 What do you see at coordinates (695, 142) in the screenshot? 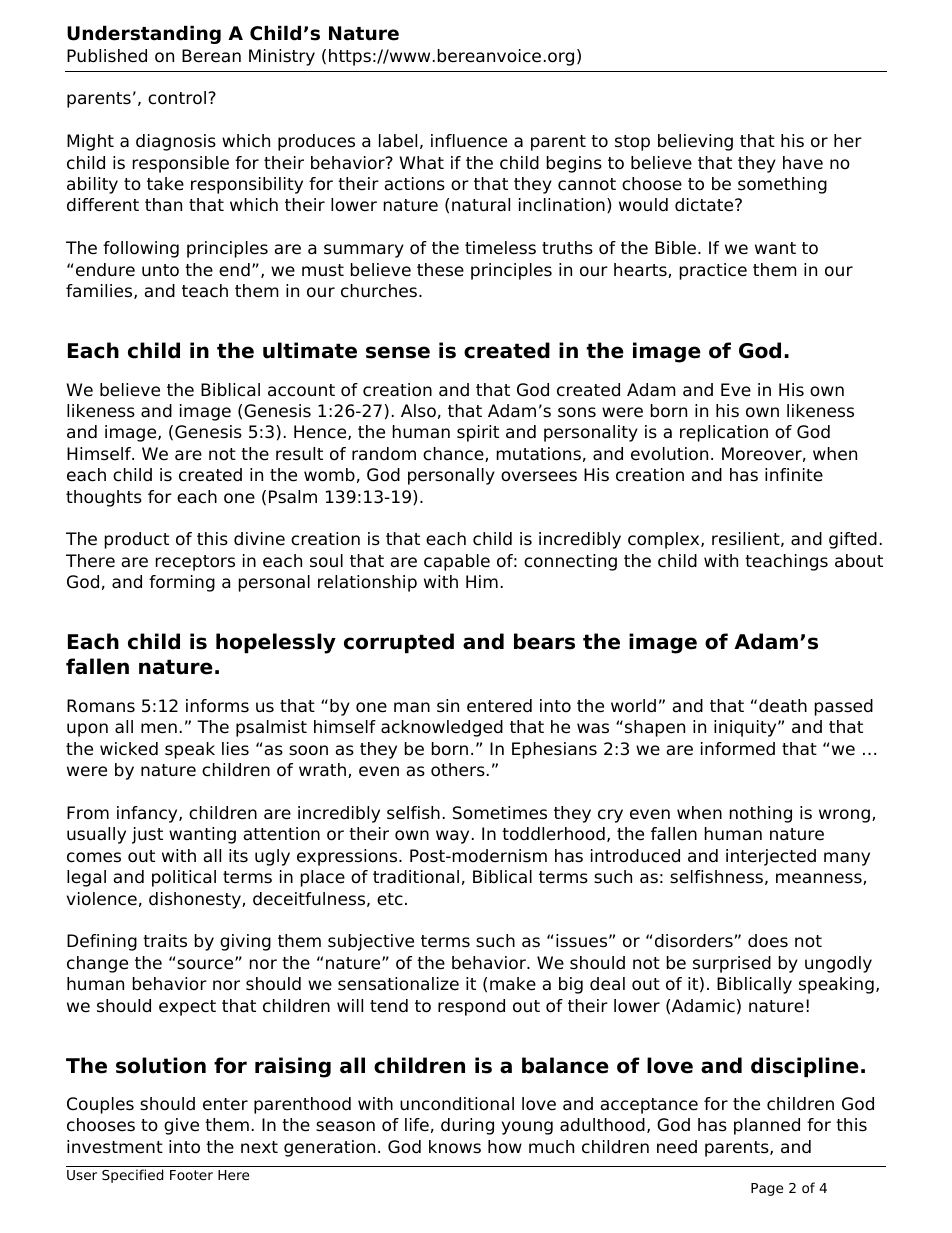
I see `believing` at bounding box center [695, 142].
